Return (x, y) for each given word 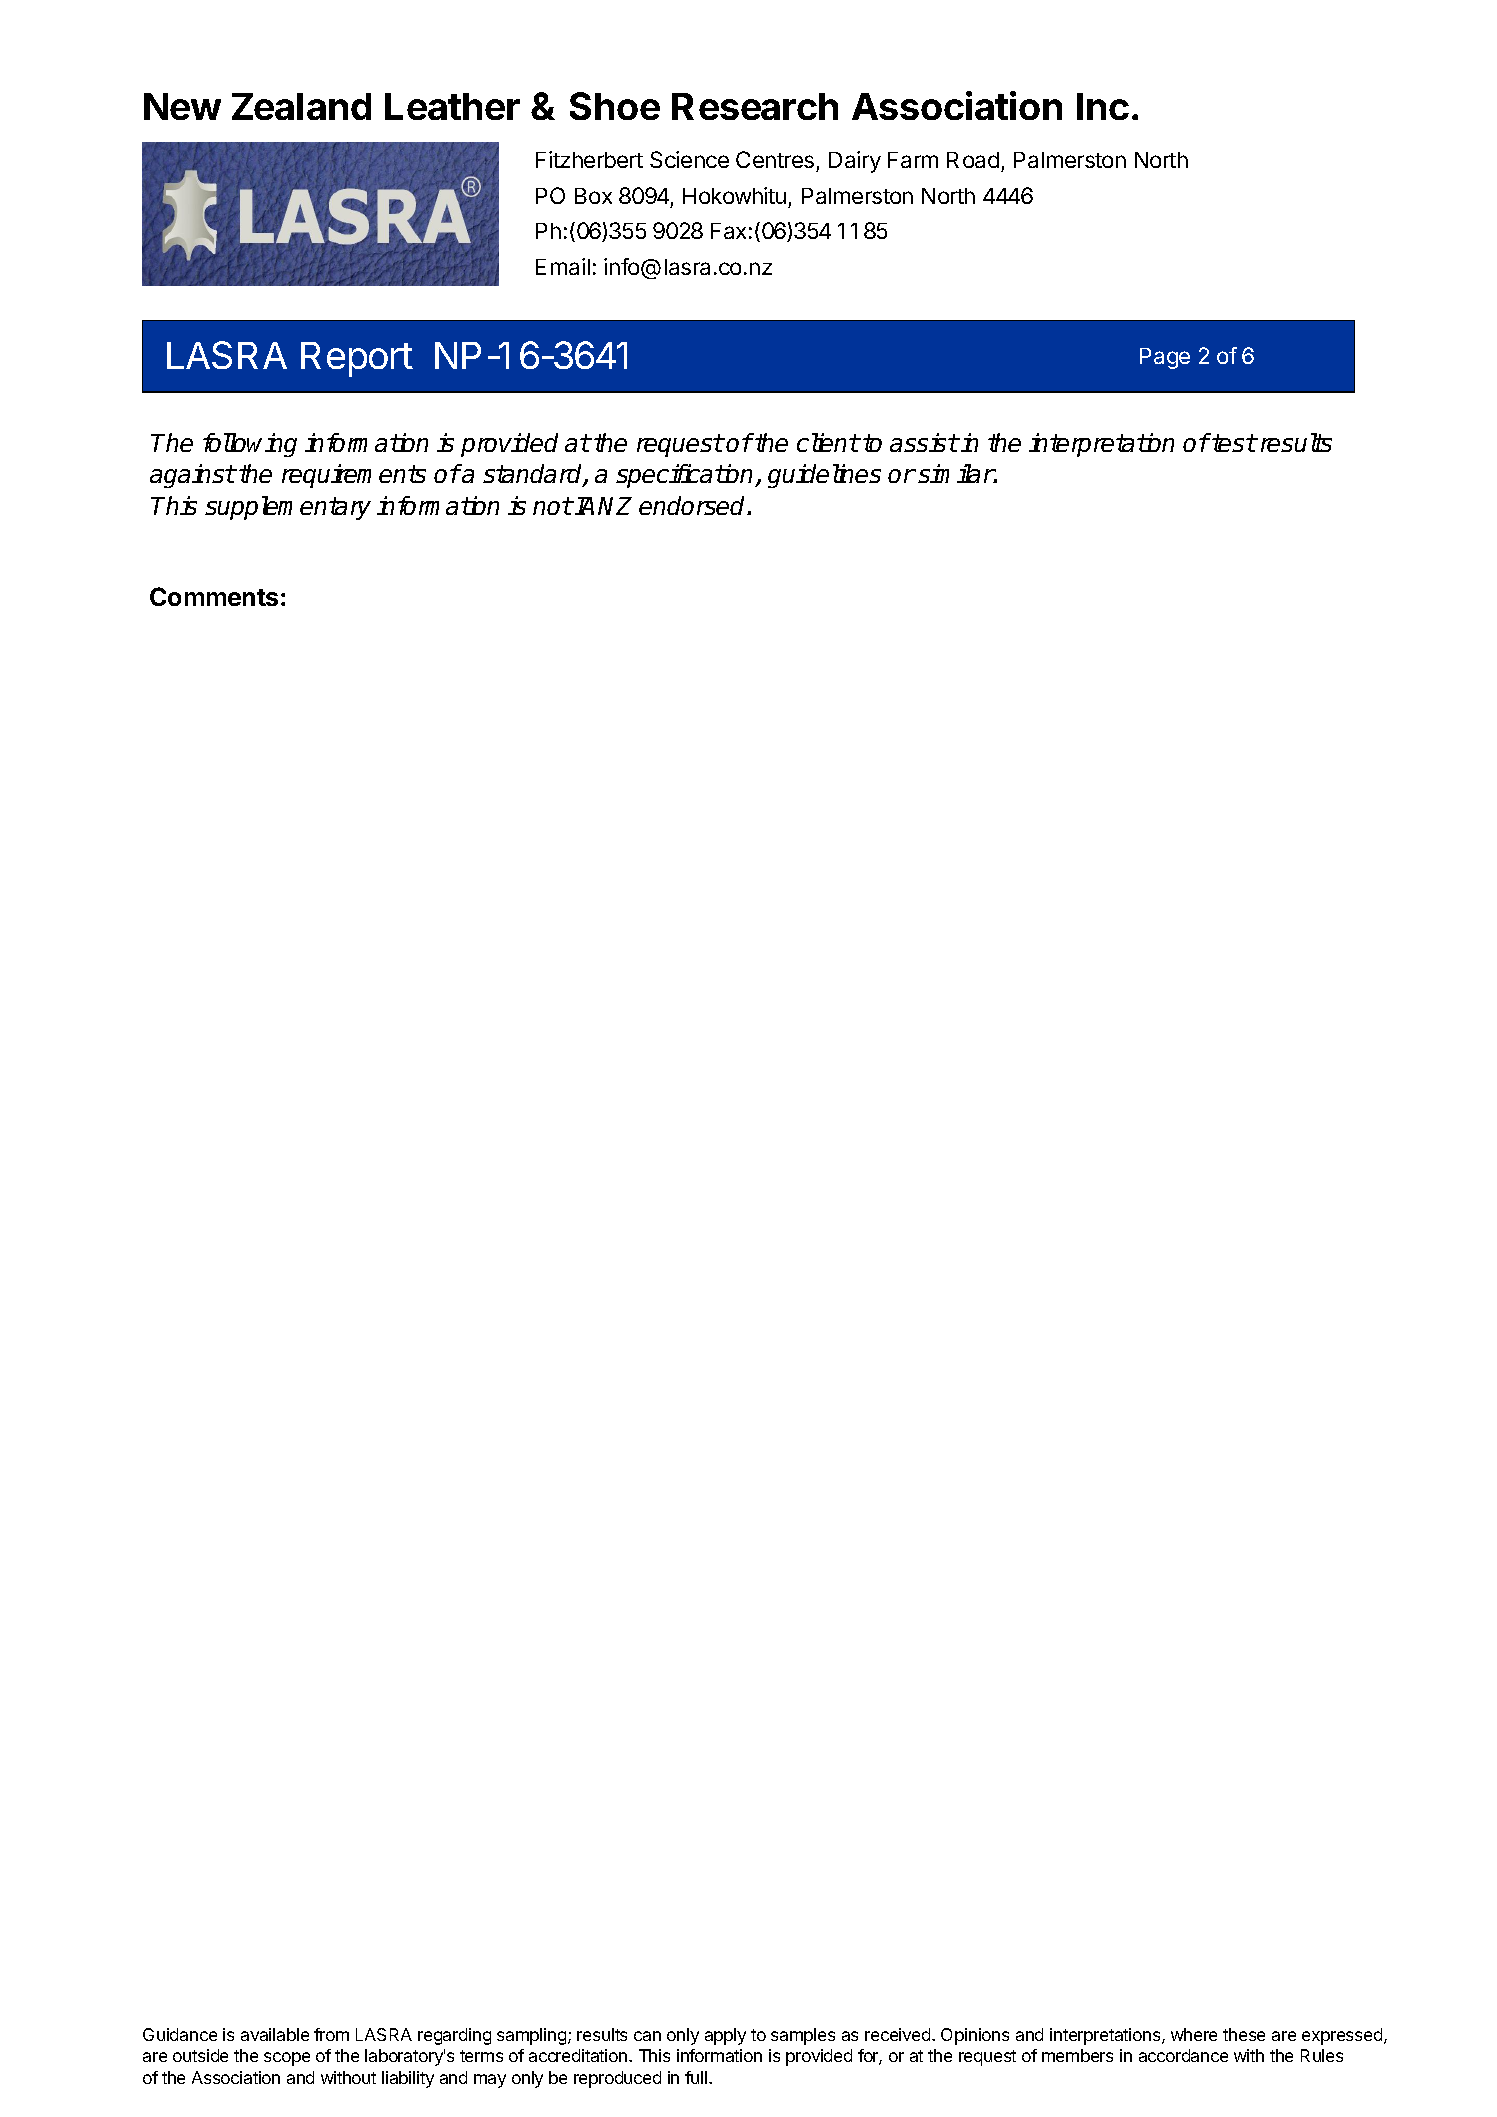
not (552, 506)
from (331, 2034)
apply (725, 2036)
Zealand (301, 106)
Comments (214, 596)
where (1194, 2034)
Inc (1103, 106)
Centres (775, 159)
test (1234, 443)
